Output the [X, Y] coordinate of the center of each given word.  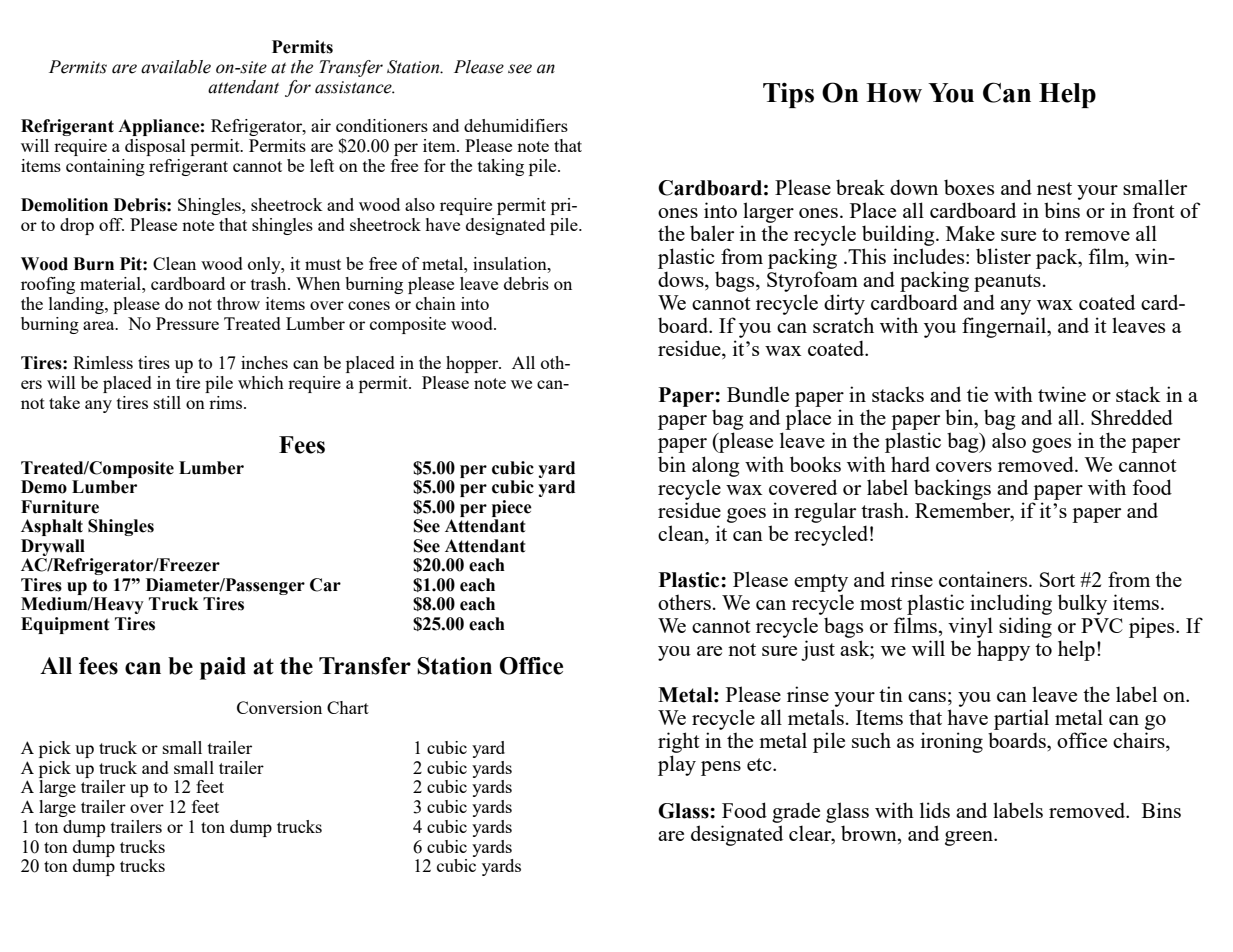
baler [712, 233]
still [167, 402]
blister [1003, 256]
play [677, 765]
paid [223, 668]
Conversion [279, 707]
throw [238, 303]
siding [1025, 627]
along [715, 466]
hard [910, 464]
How [894, 93]
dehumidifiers [516, 125]
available [176, 67]
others [684, 602]
